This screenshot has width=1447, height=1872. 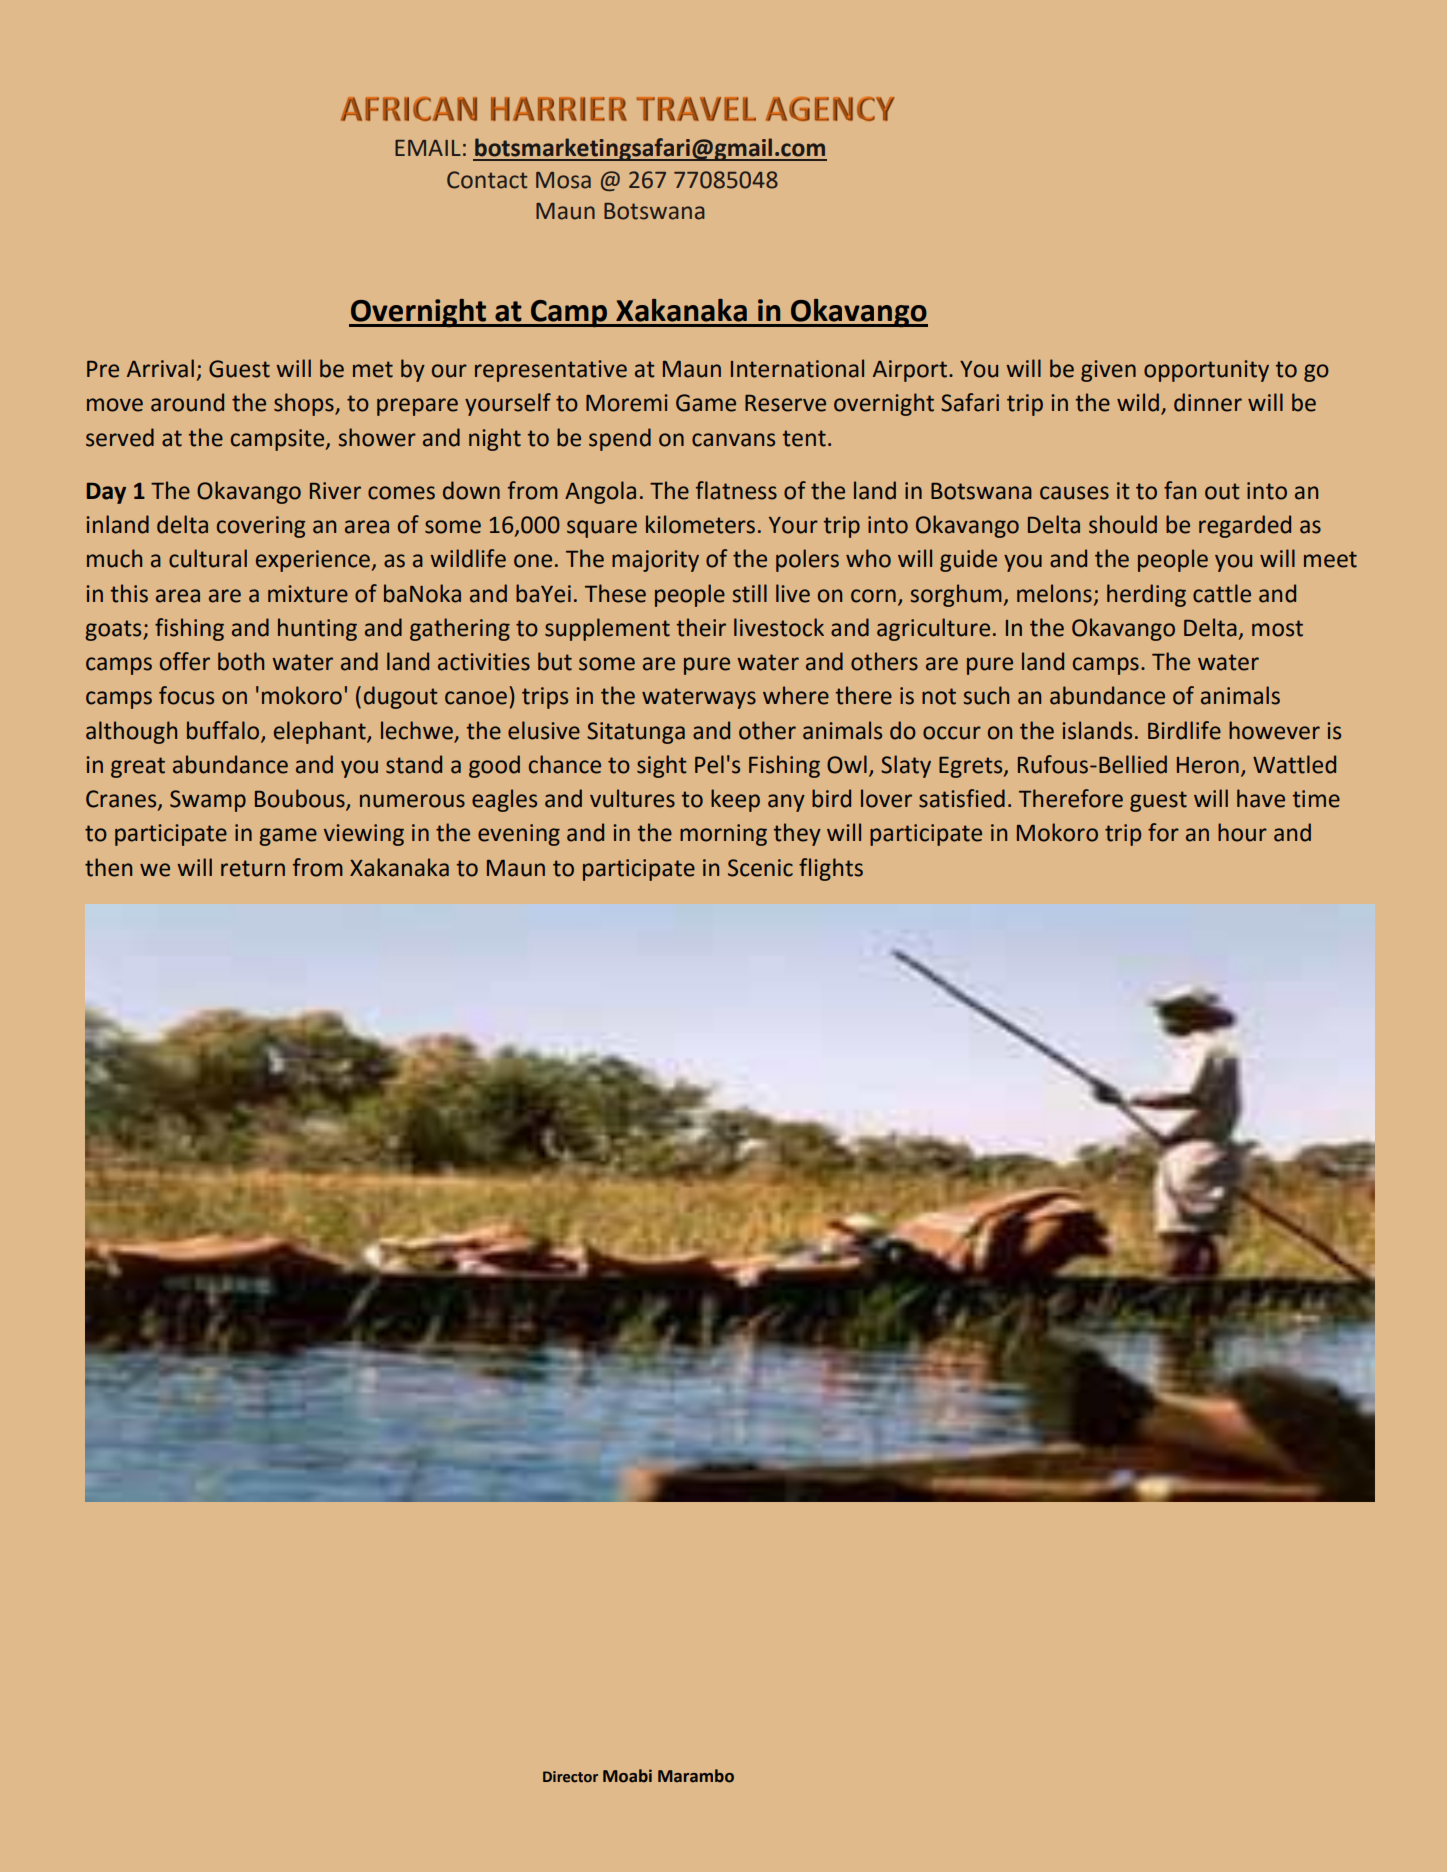 I want to click on focus, so click(x=186, y=695).
